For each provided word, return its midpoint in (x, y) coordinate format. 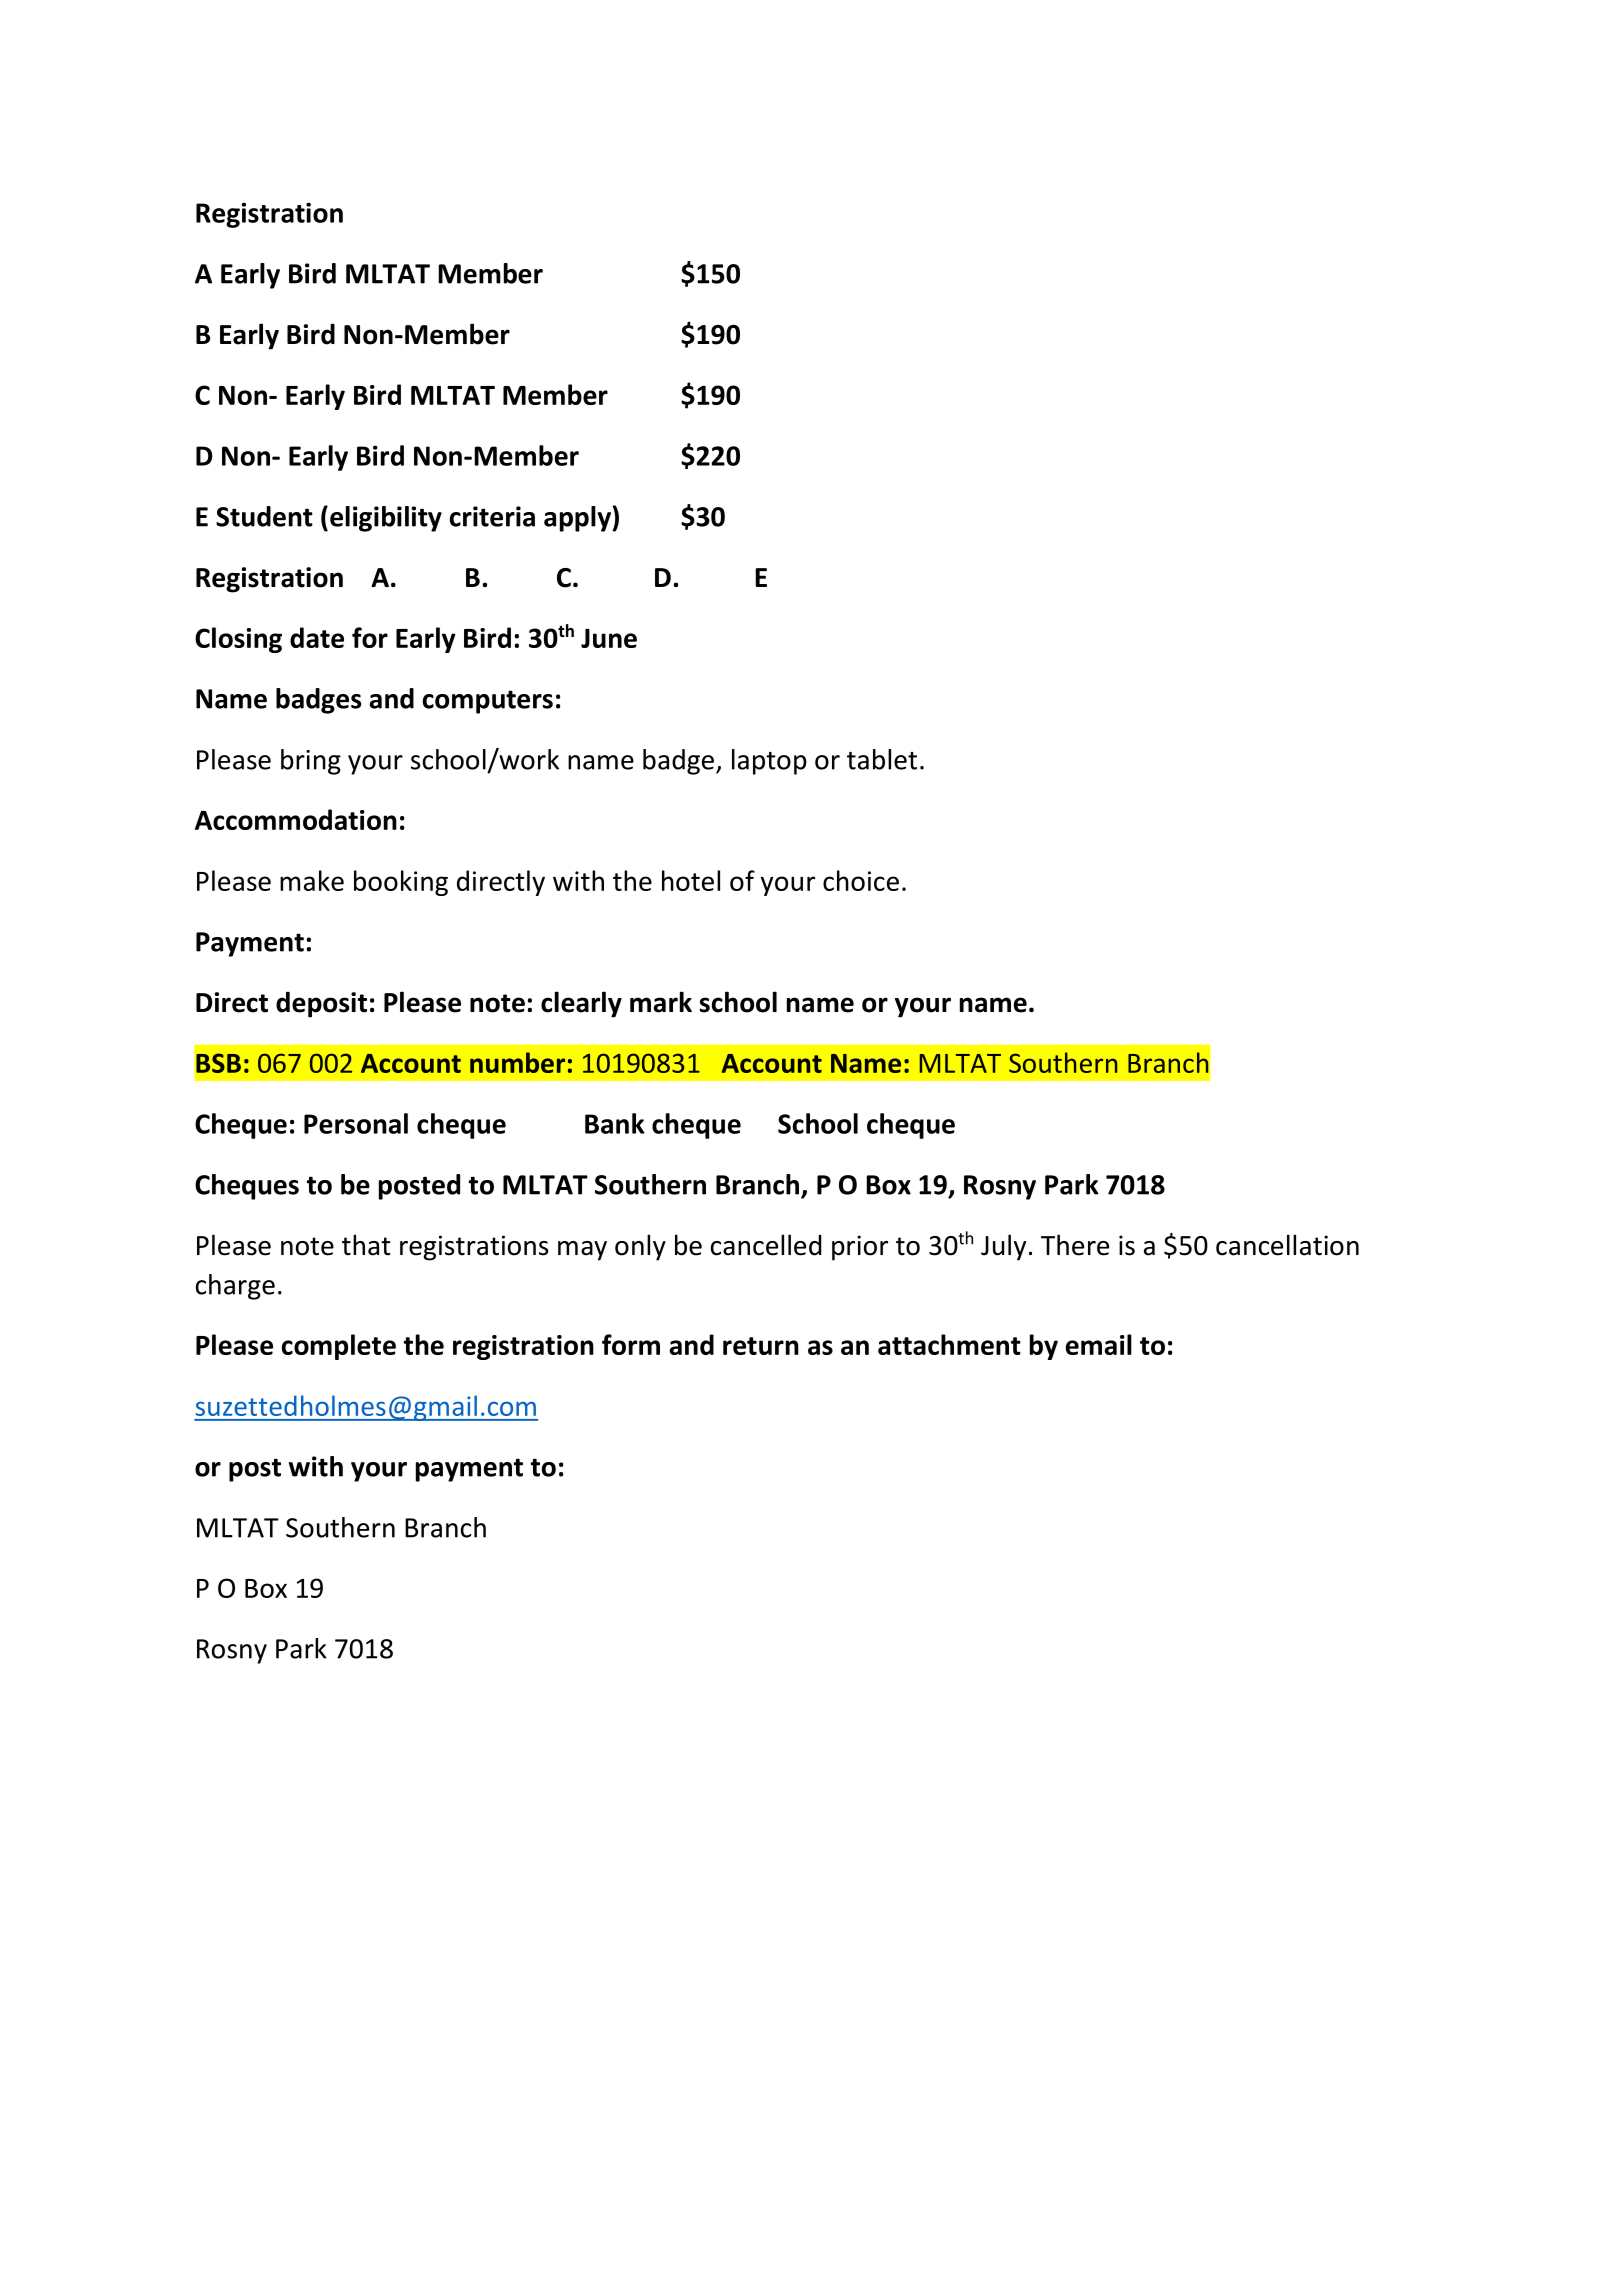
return (761, 1346)
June (609, 638)
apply (578, 519)
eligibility (386, 519)
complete (339, 1347)
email (1099, 1344)
